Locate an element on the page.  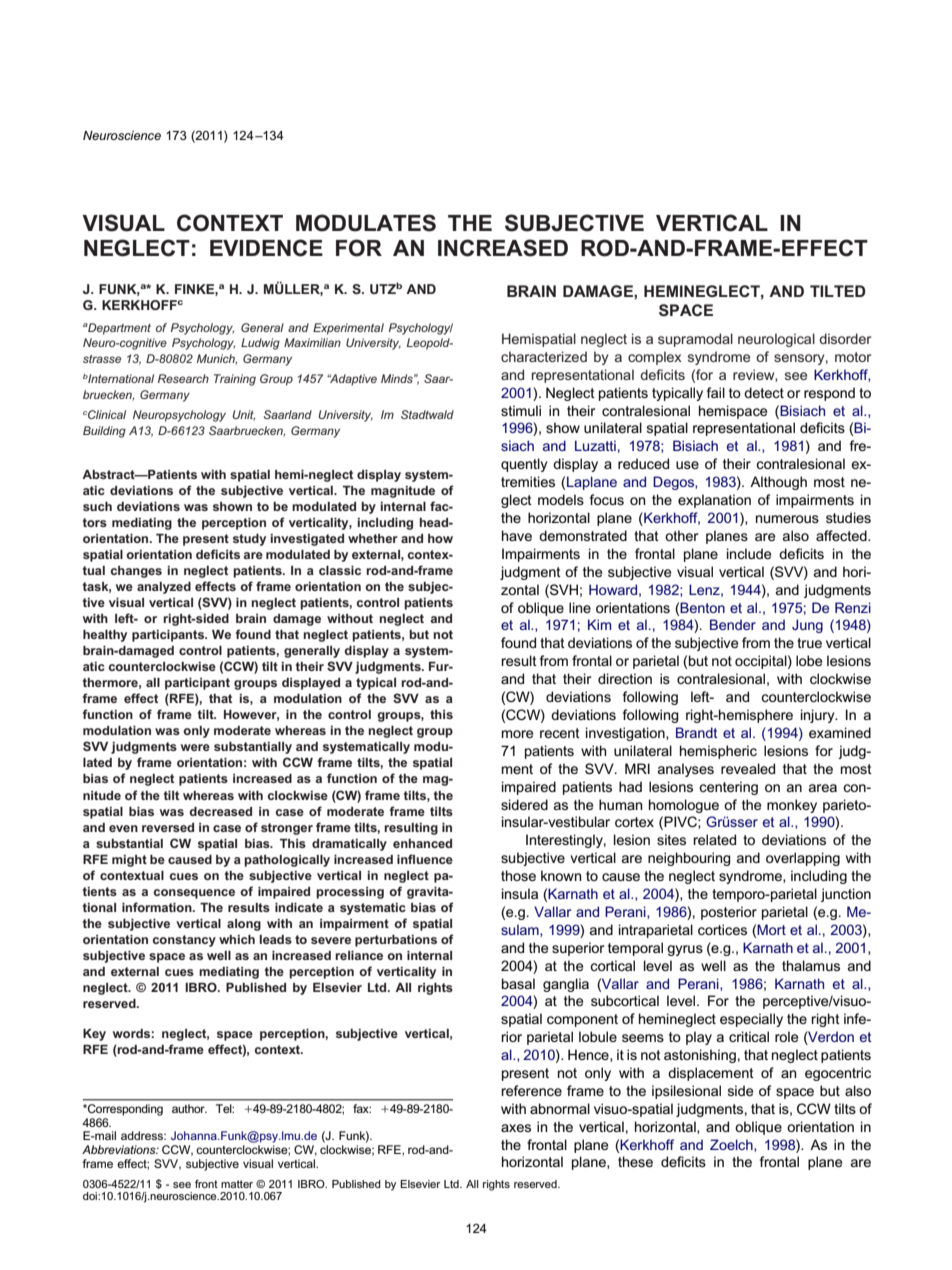
these is located at coordinates (635, 1161).
